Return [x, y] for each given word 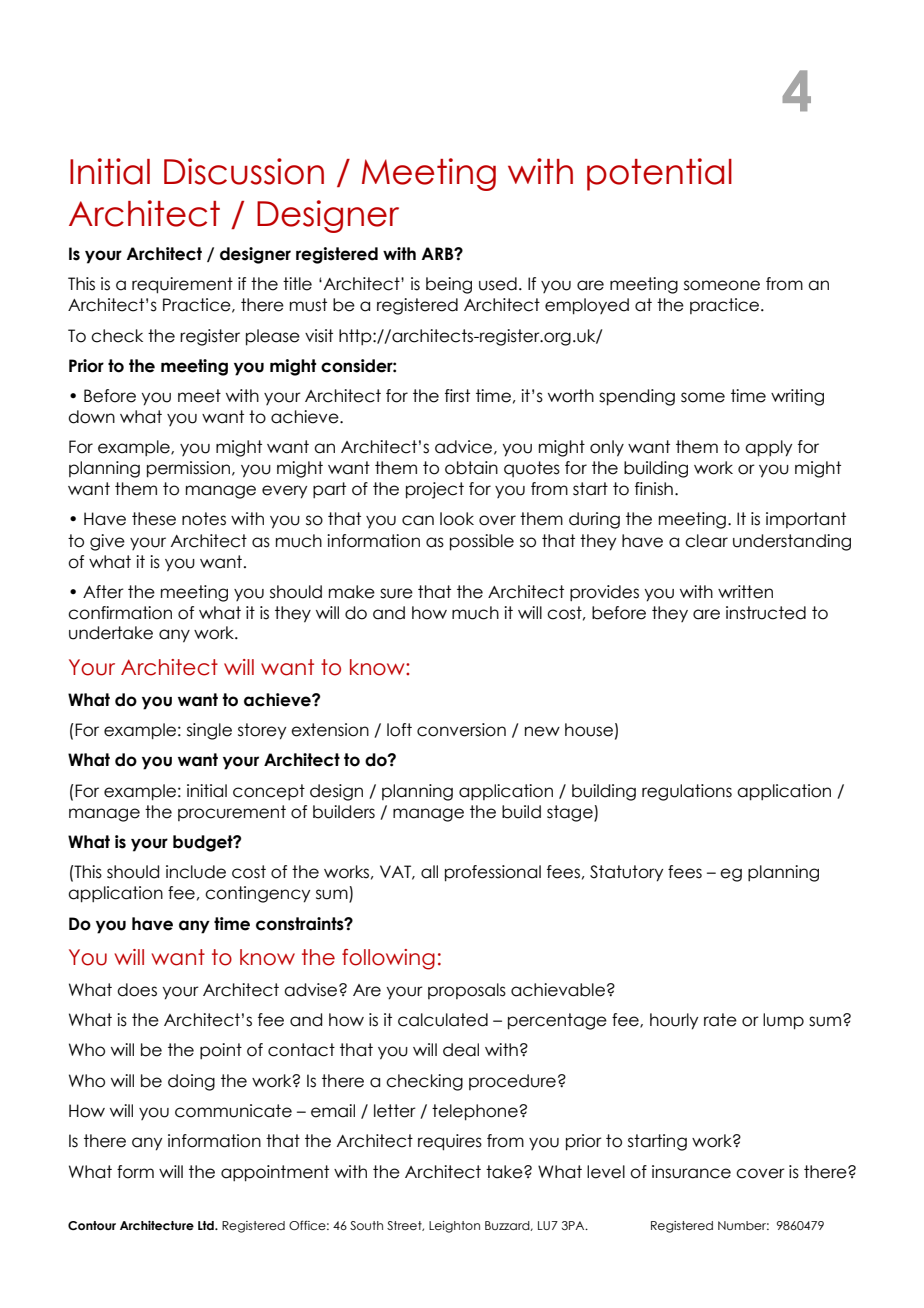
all [429, 872]
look [457, 519]
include [196, 872]
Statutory [626, 873]
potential [659, 174]
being [449, 285]
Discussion [244, 171]
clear [706, 541]
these [154, 519]
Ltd [207, 1225]
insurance [691, 1172]
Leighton [454, 1227]
